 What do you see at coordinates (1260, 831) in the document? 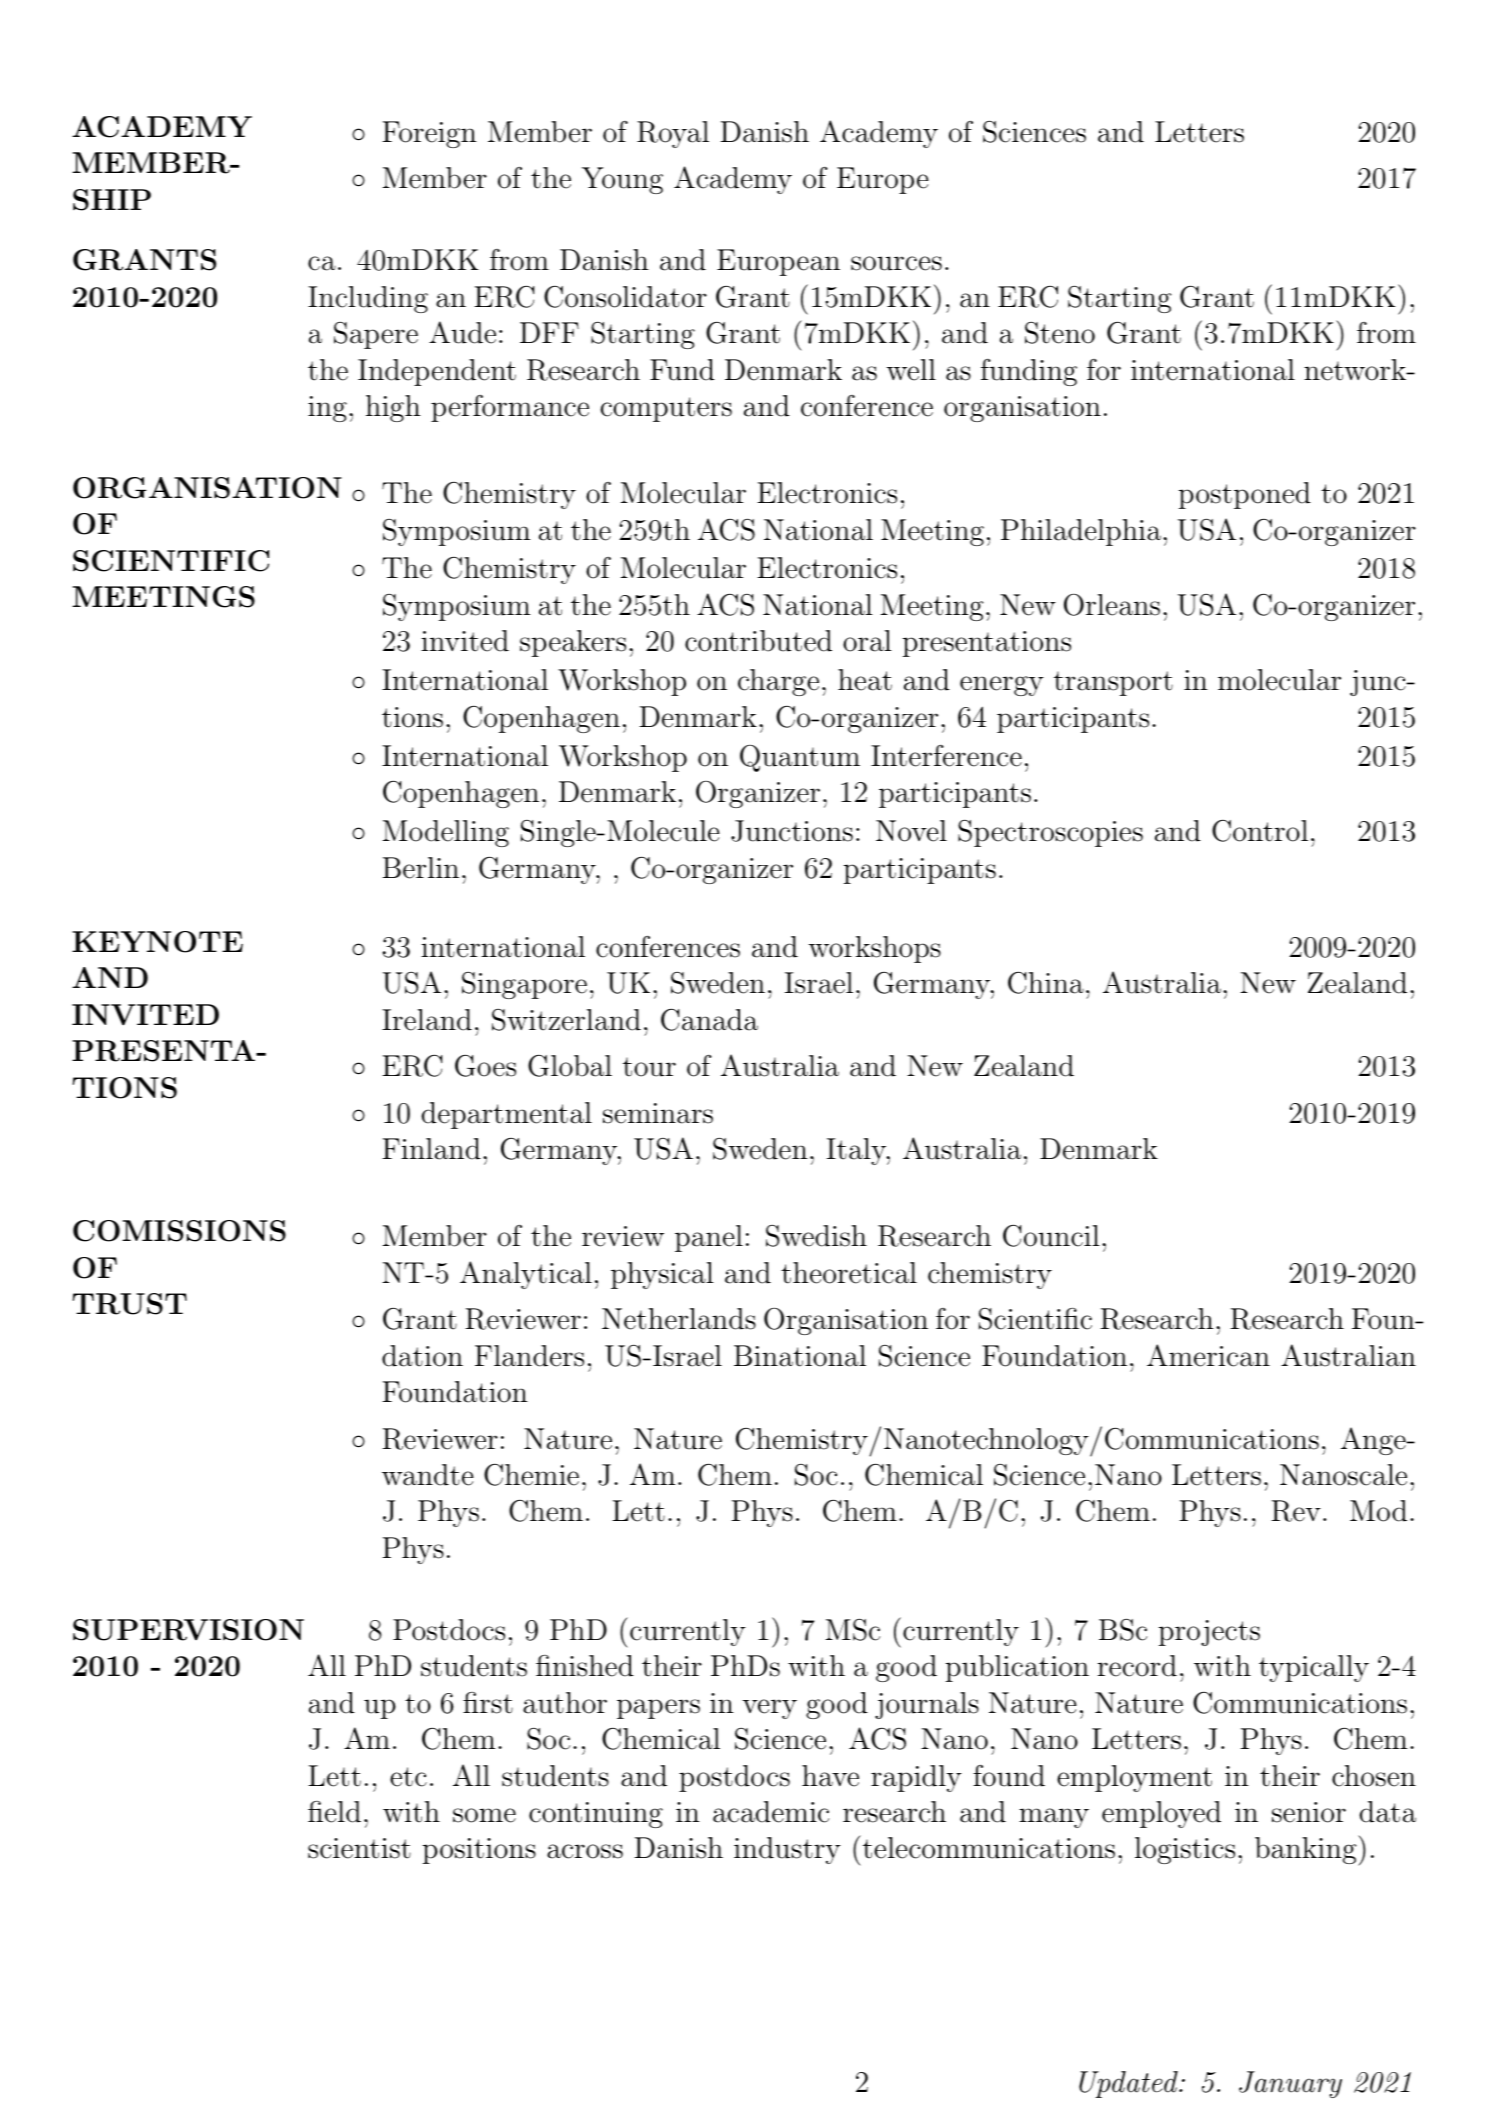
I see `Control` at bounding box center [1260, 831].
